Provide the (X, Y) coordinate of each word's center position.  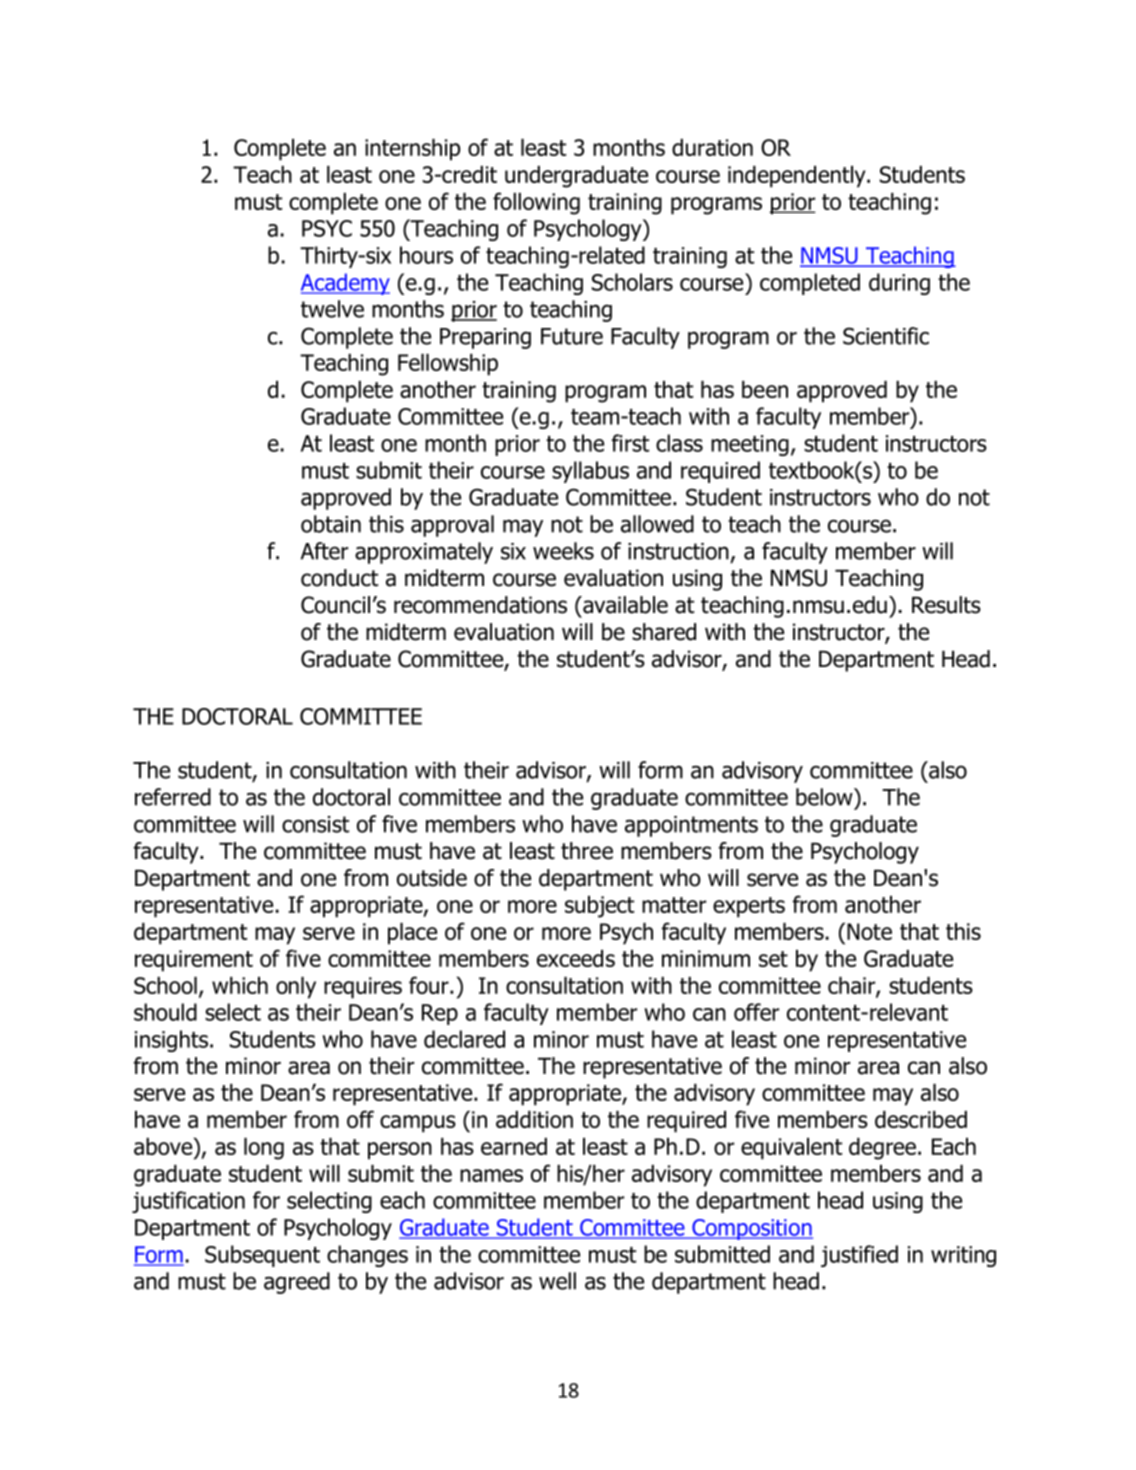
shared (664, 632)
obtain (331, 524)
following (536, 203)
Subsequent (262, 1256)
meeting (750, 445)
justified (859, 1256)
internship (412, 150)
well (557, 1281)
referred (173, 797)
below (825, 797)
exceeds (576, 958)
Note (869, 931)
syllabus (590, 472)
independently (798, 177)
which (240, 985)
